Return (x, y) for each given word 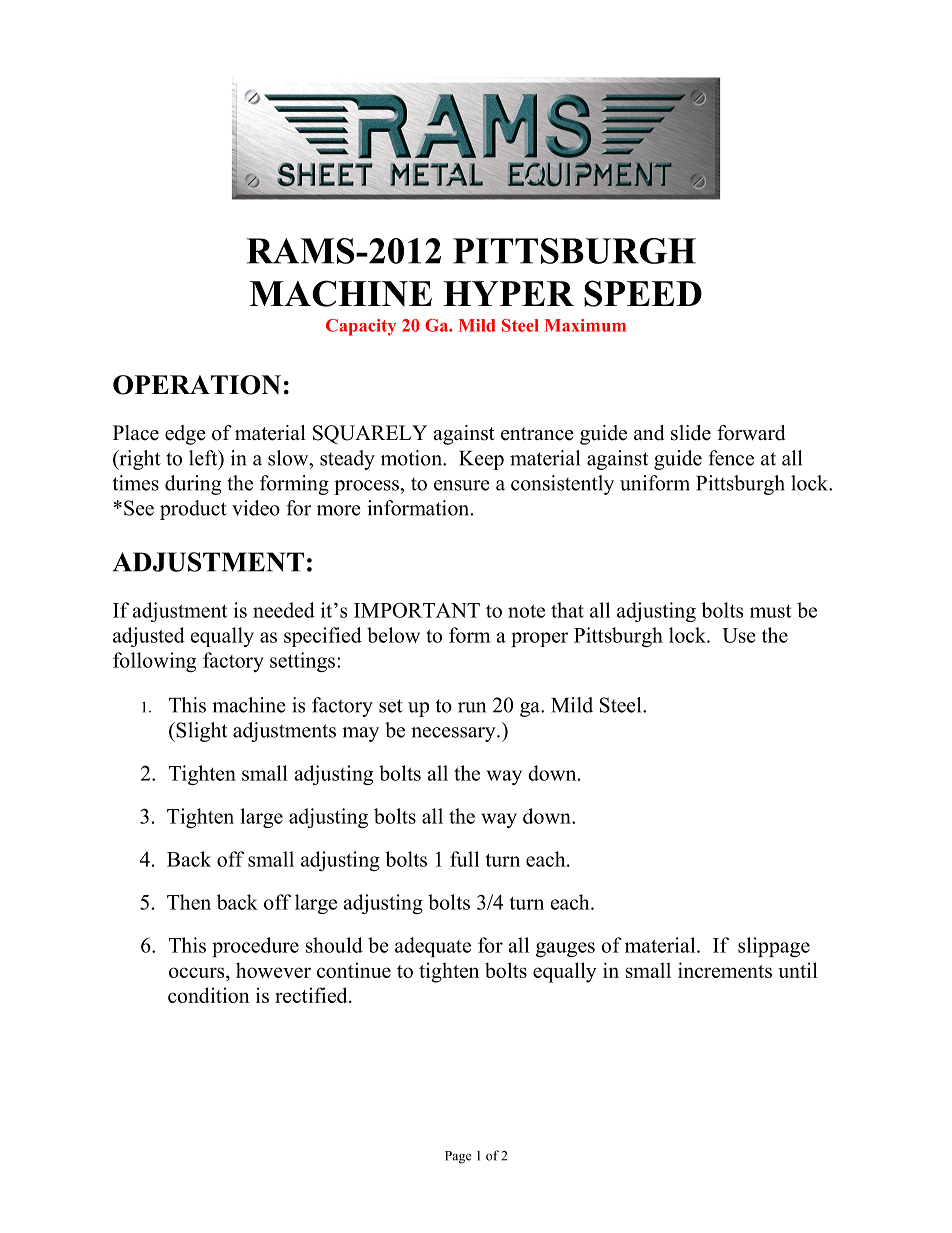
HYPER (508, 293)
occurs (198, 972)
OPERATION (197, 385)
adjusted (149, 637)
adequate (433, 947)
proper (539, 639)
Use (739, 635)
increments (725, 970)
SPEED (643, 293)
